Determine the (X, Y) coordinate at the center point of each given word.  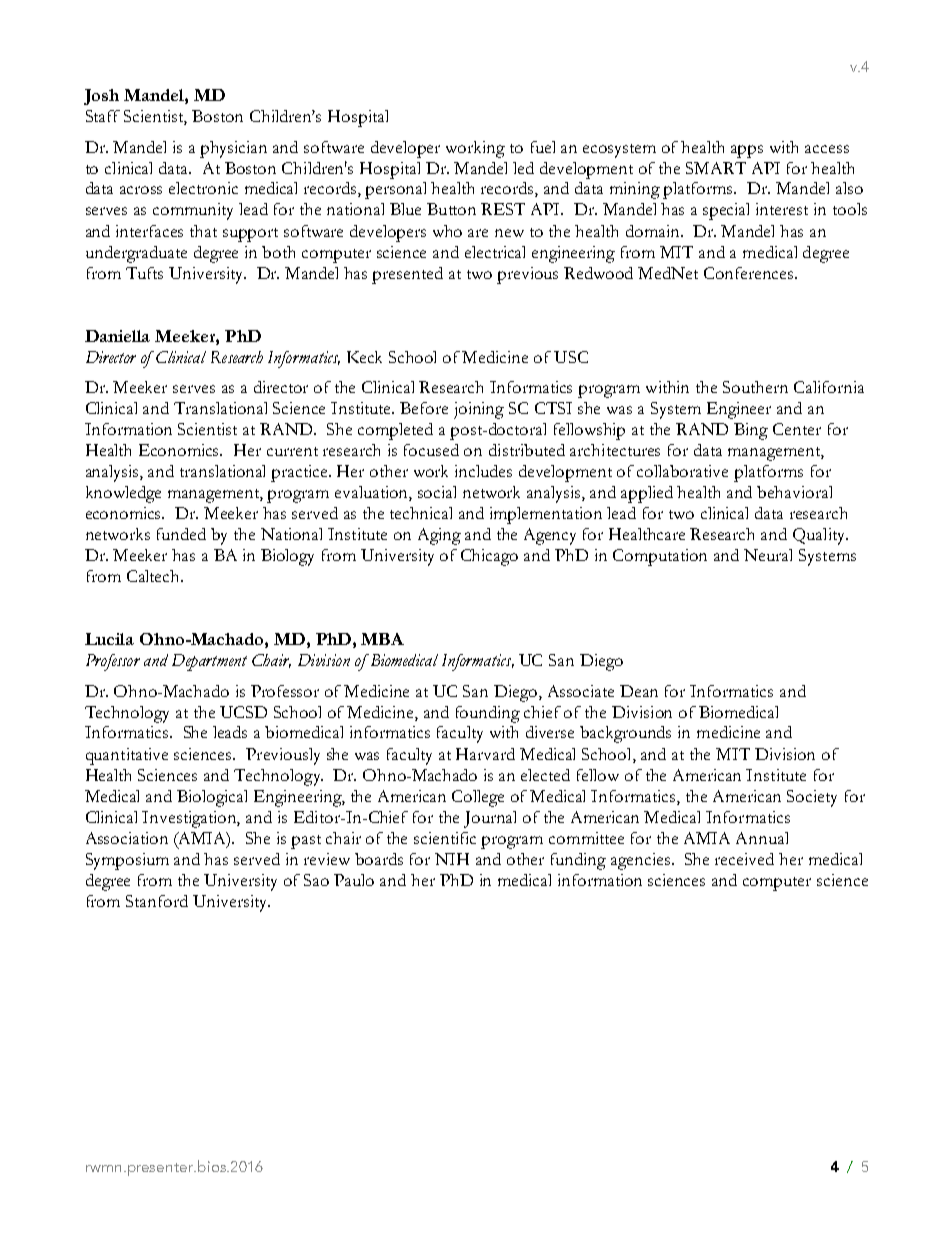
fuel (543, 147)
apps (747, 151)
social (437, 492)
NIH (452, 859)
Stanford (157, 901)
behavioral (794, 492)
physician (233, 149)
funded (181, 534)
